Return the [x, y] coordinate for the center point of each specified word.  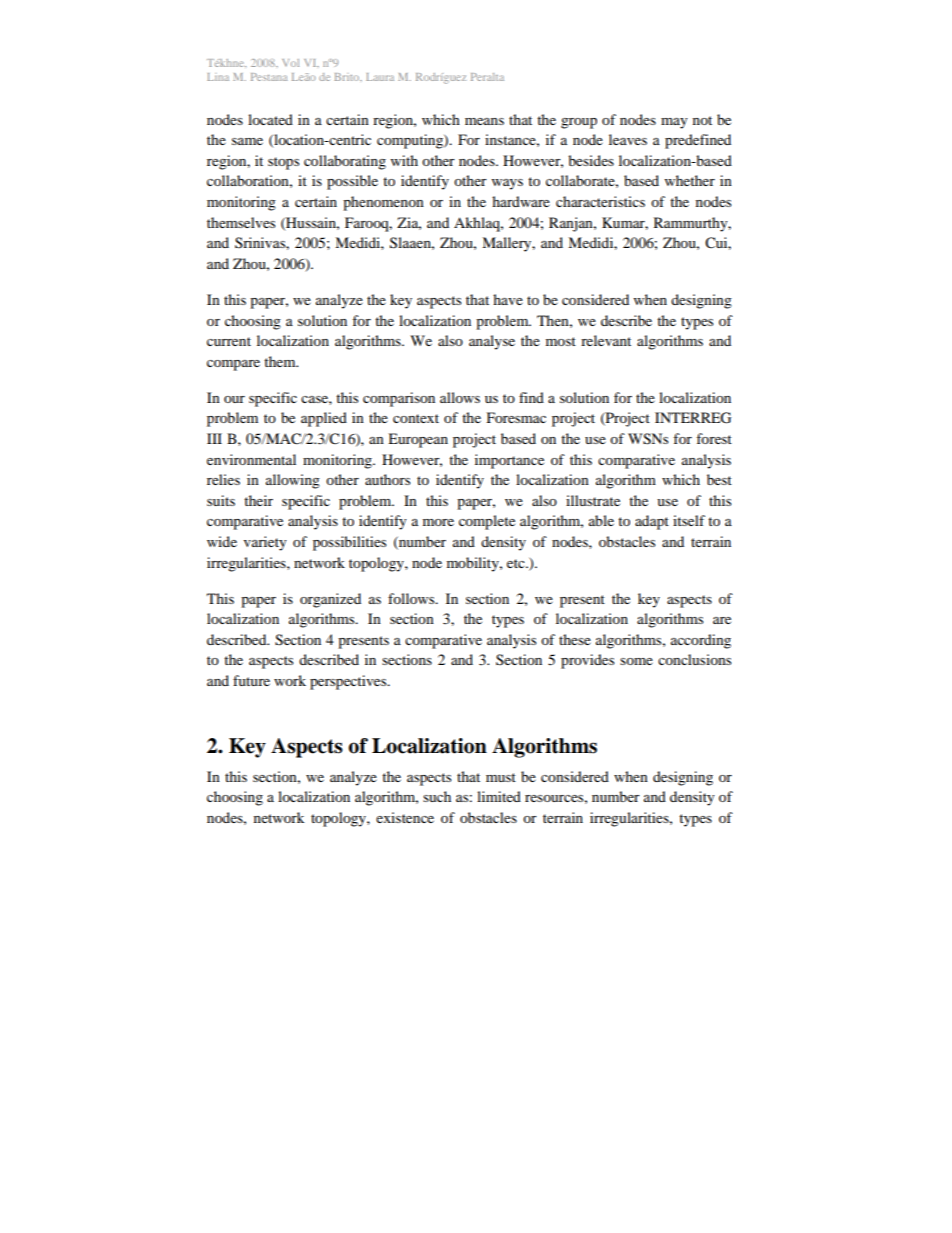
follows [412, 598]
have [508, 299]
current [229, 341]
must [501, 777]
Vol [290, 63]
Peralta [487, 77]
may [674, 123]
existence [405, 817]
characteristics [600, 201]
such [437, 796]
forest [714, 438]
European [418, 440]
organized [330, 600]
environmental [251, 459]
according [701, 641]
